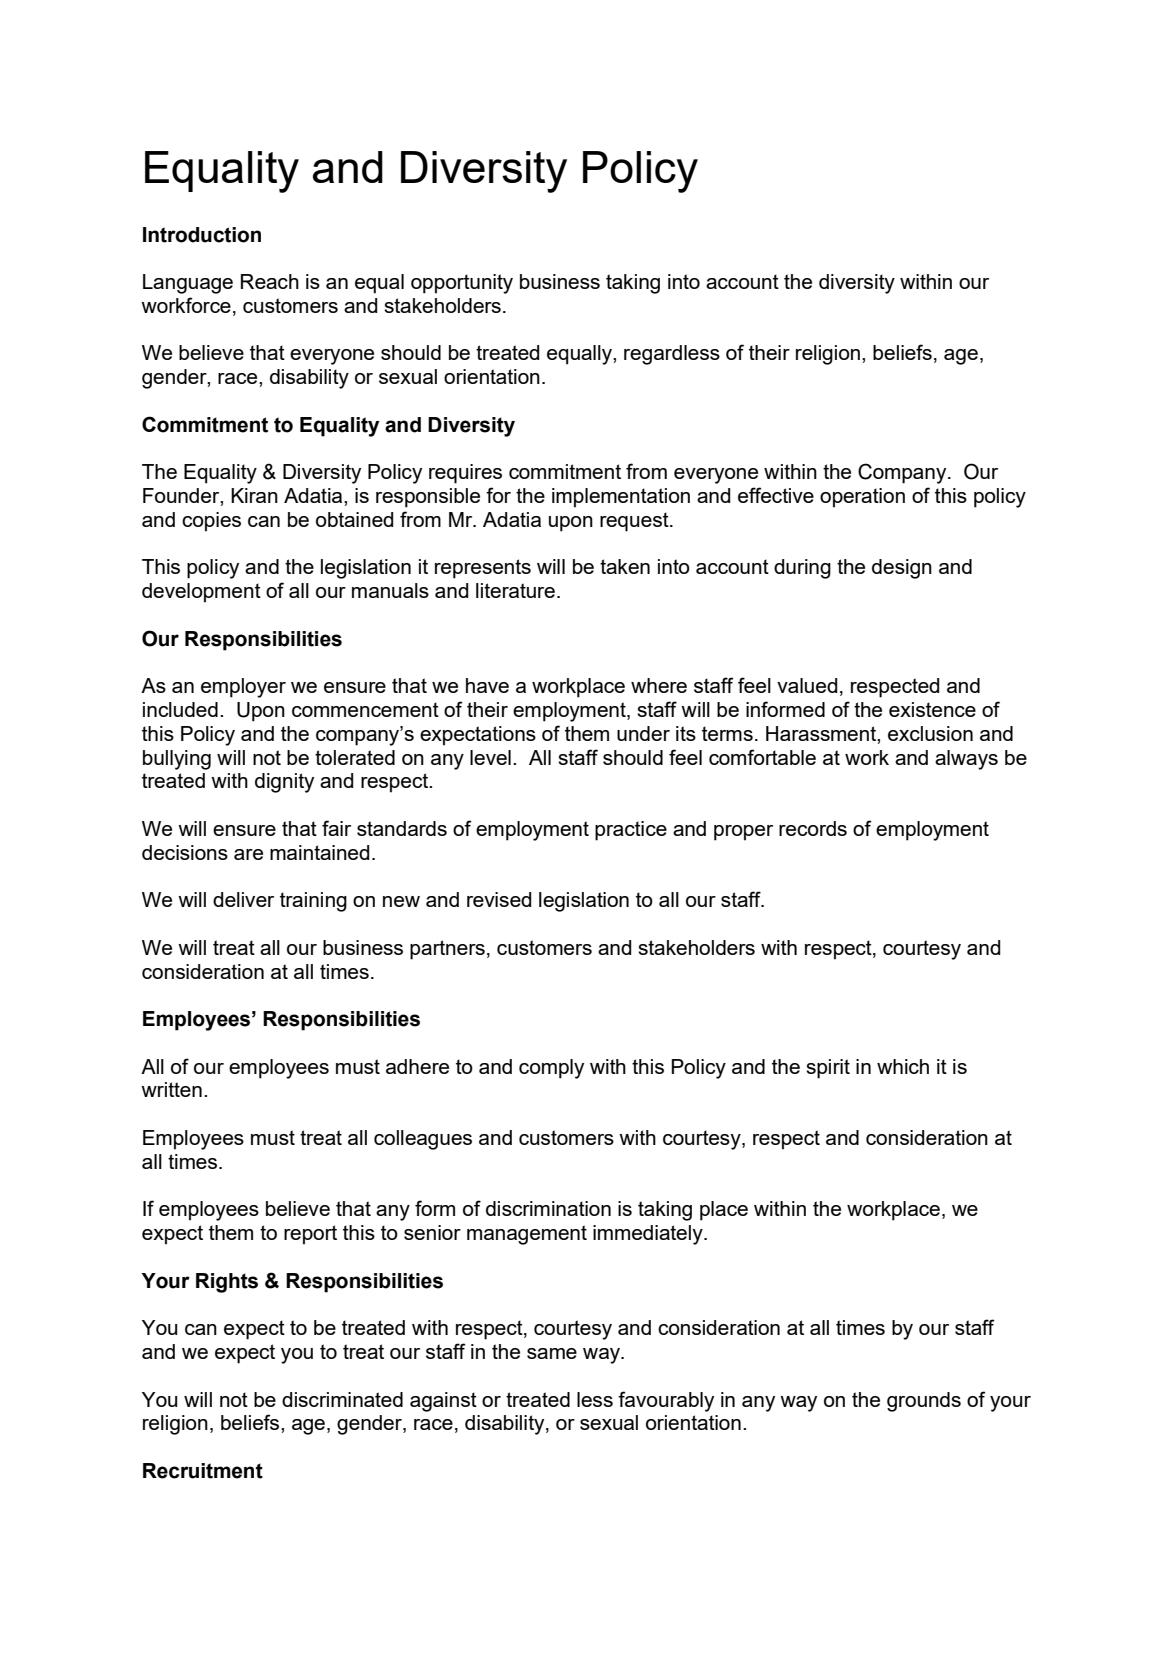 This page has height=1658, width=1172. What do you see at coordinates (211, 522) in the page?
I see `copies` at bounding box center [211, 522].
